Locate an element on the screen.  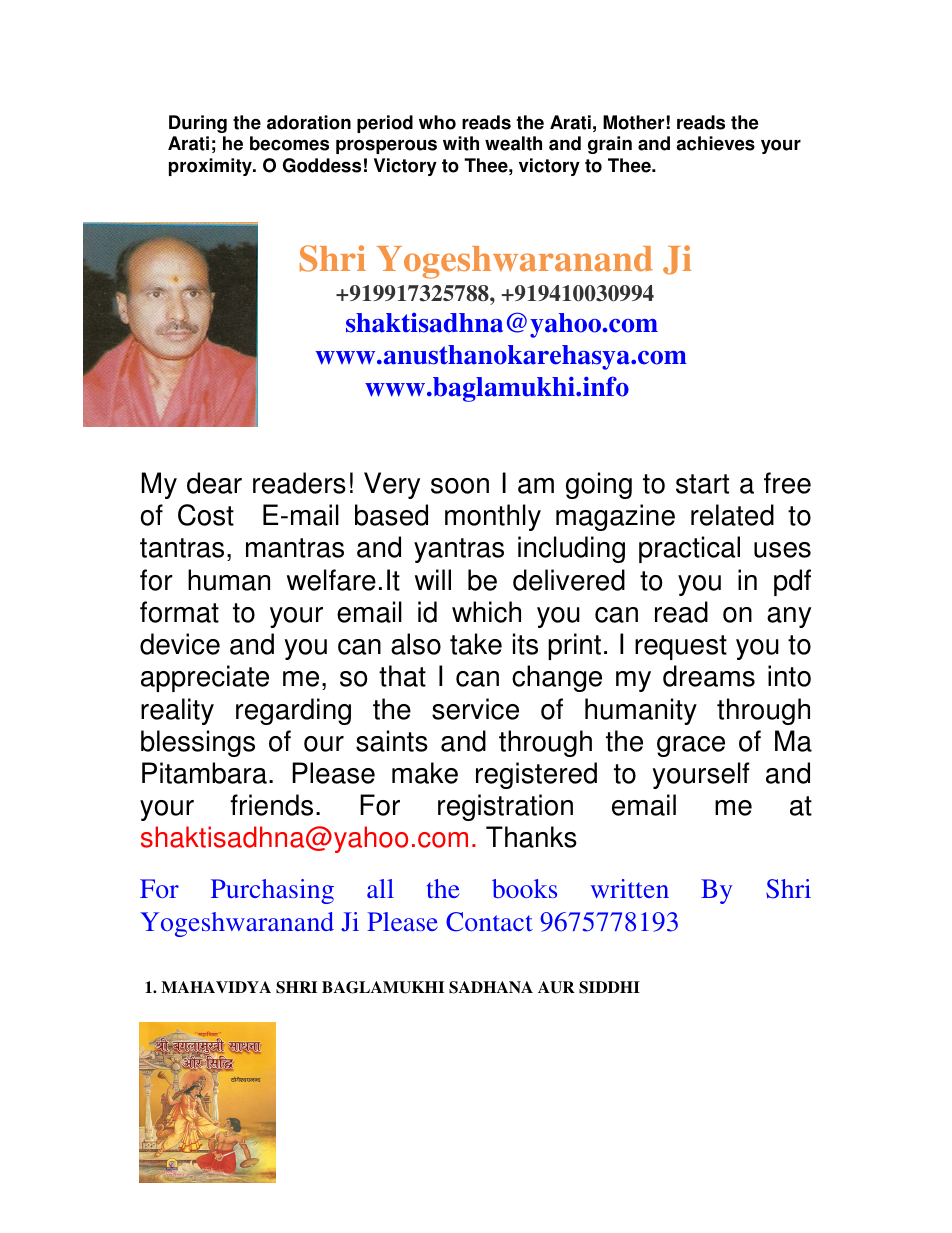
achieves is located at coordinates (715, 143).
